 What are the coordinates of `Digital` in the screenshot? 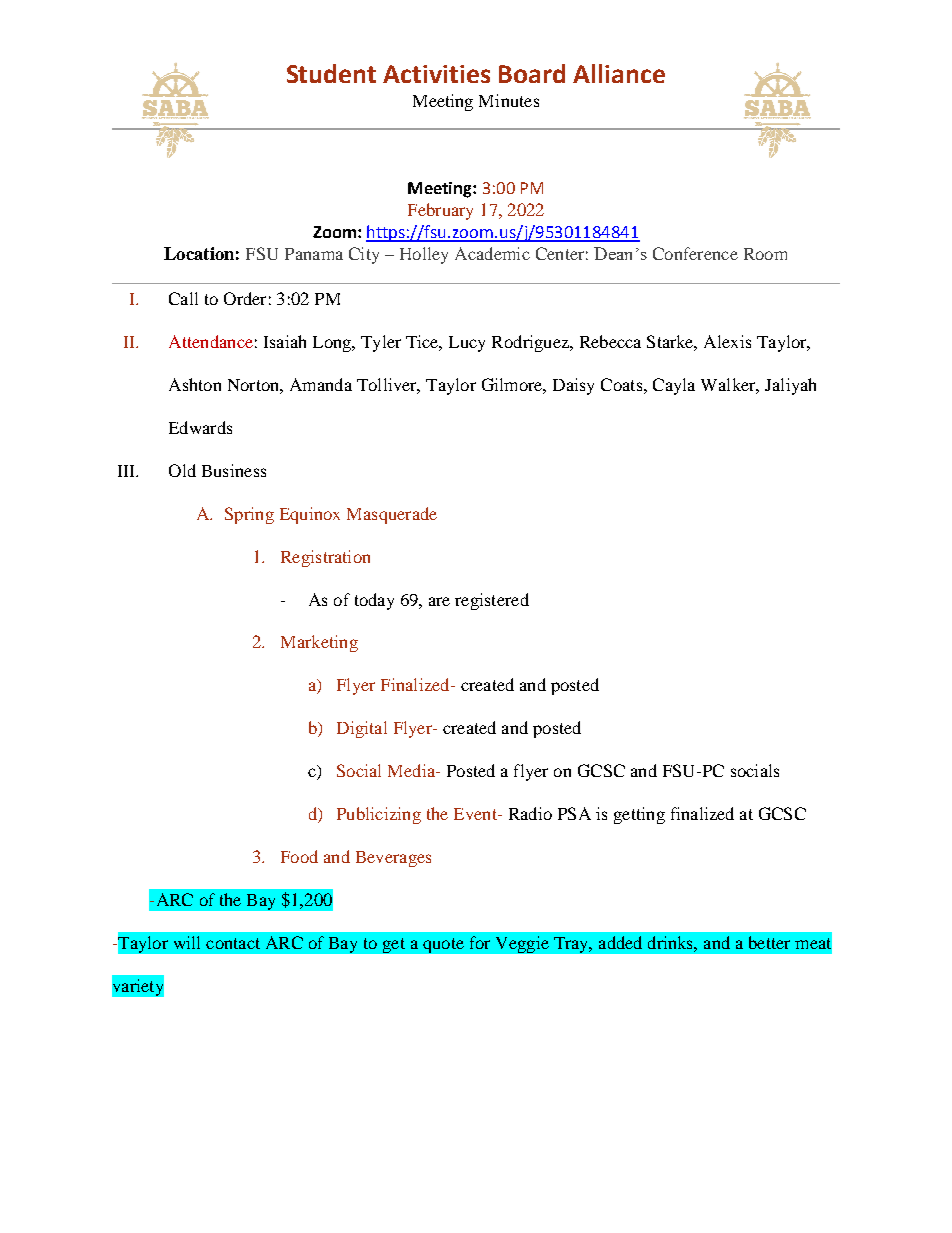 It's located at (362, 729).
